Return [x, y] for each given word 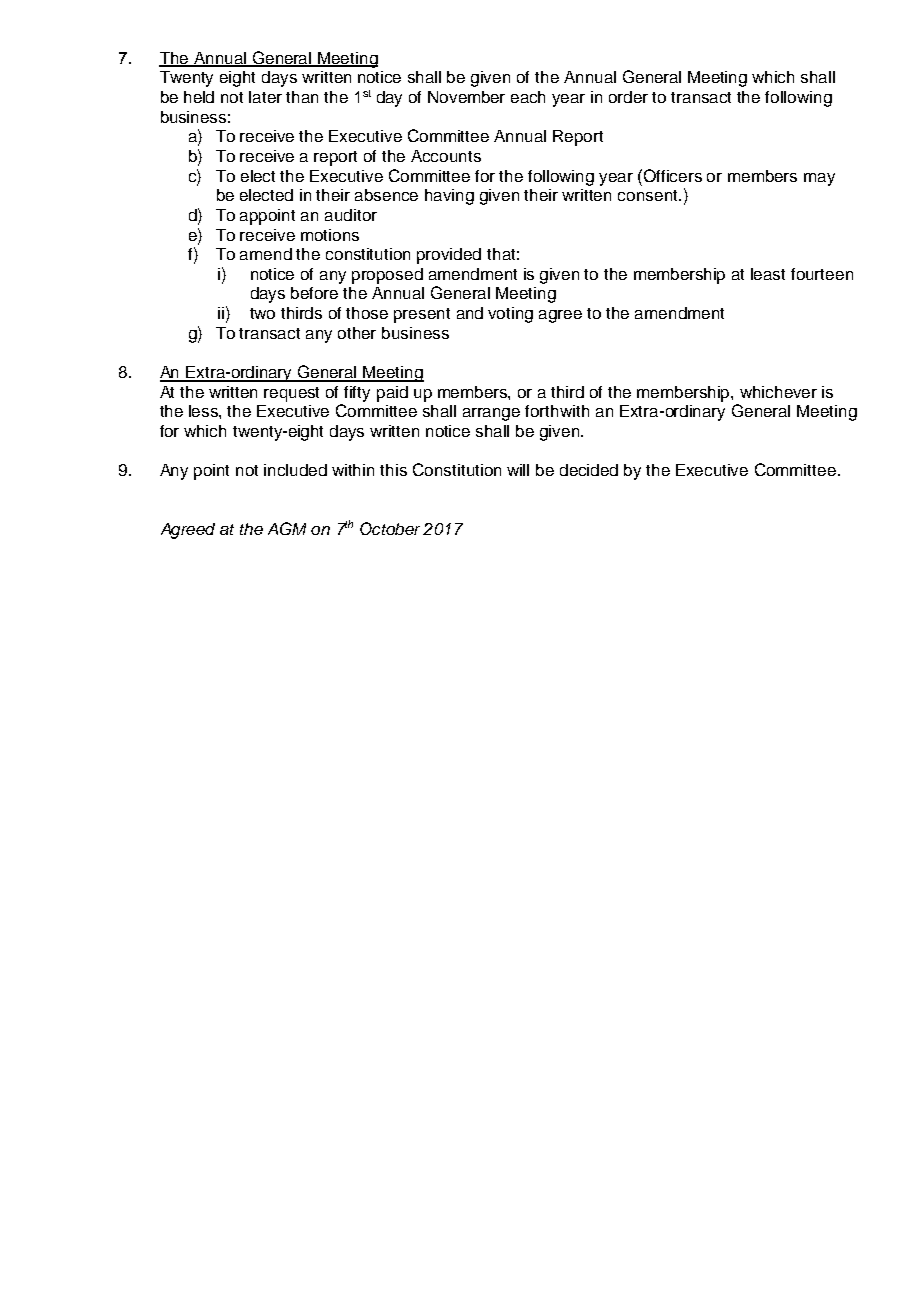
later [265, 97]
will [518, 470]
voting [510, 315]
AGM [287, 528]
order [628, 97]
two [262, 313]
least [768, 274]
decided [589, 470]
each [528, 97]
